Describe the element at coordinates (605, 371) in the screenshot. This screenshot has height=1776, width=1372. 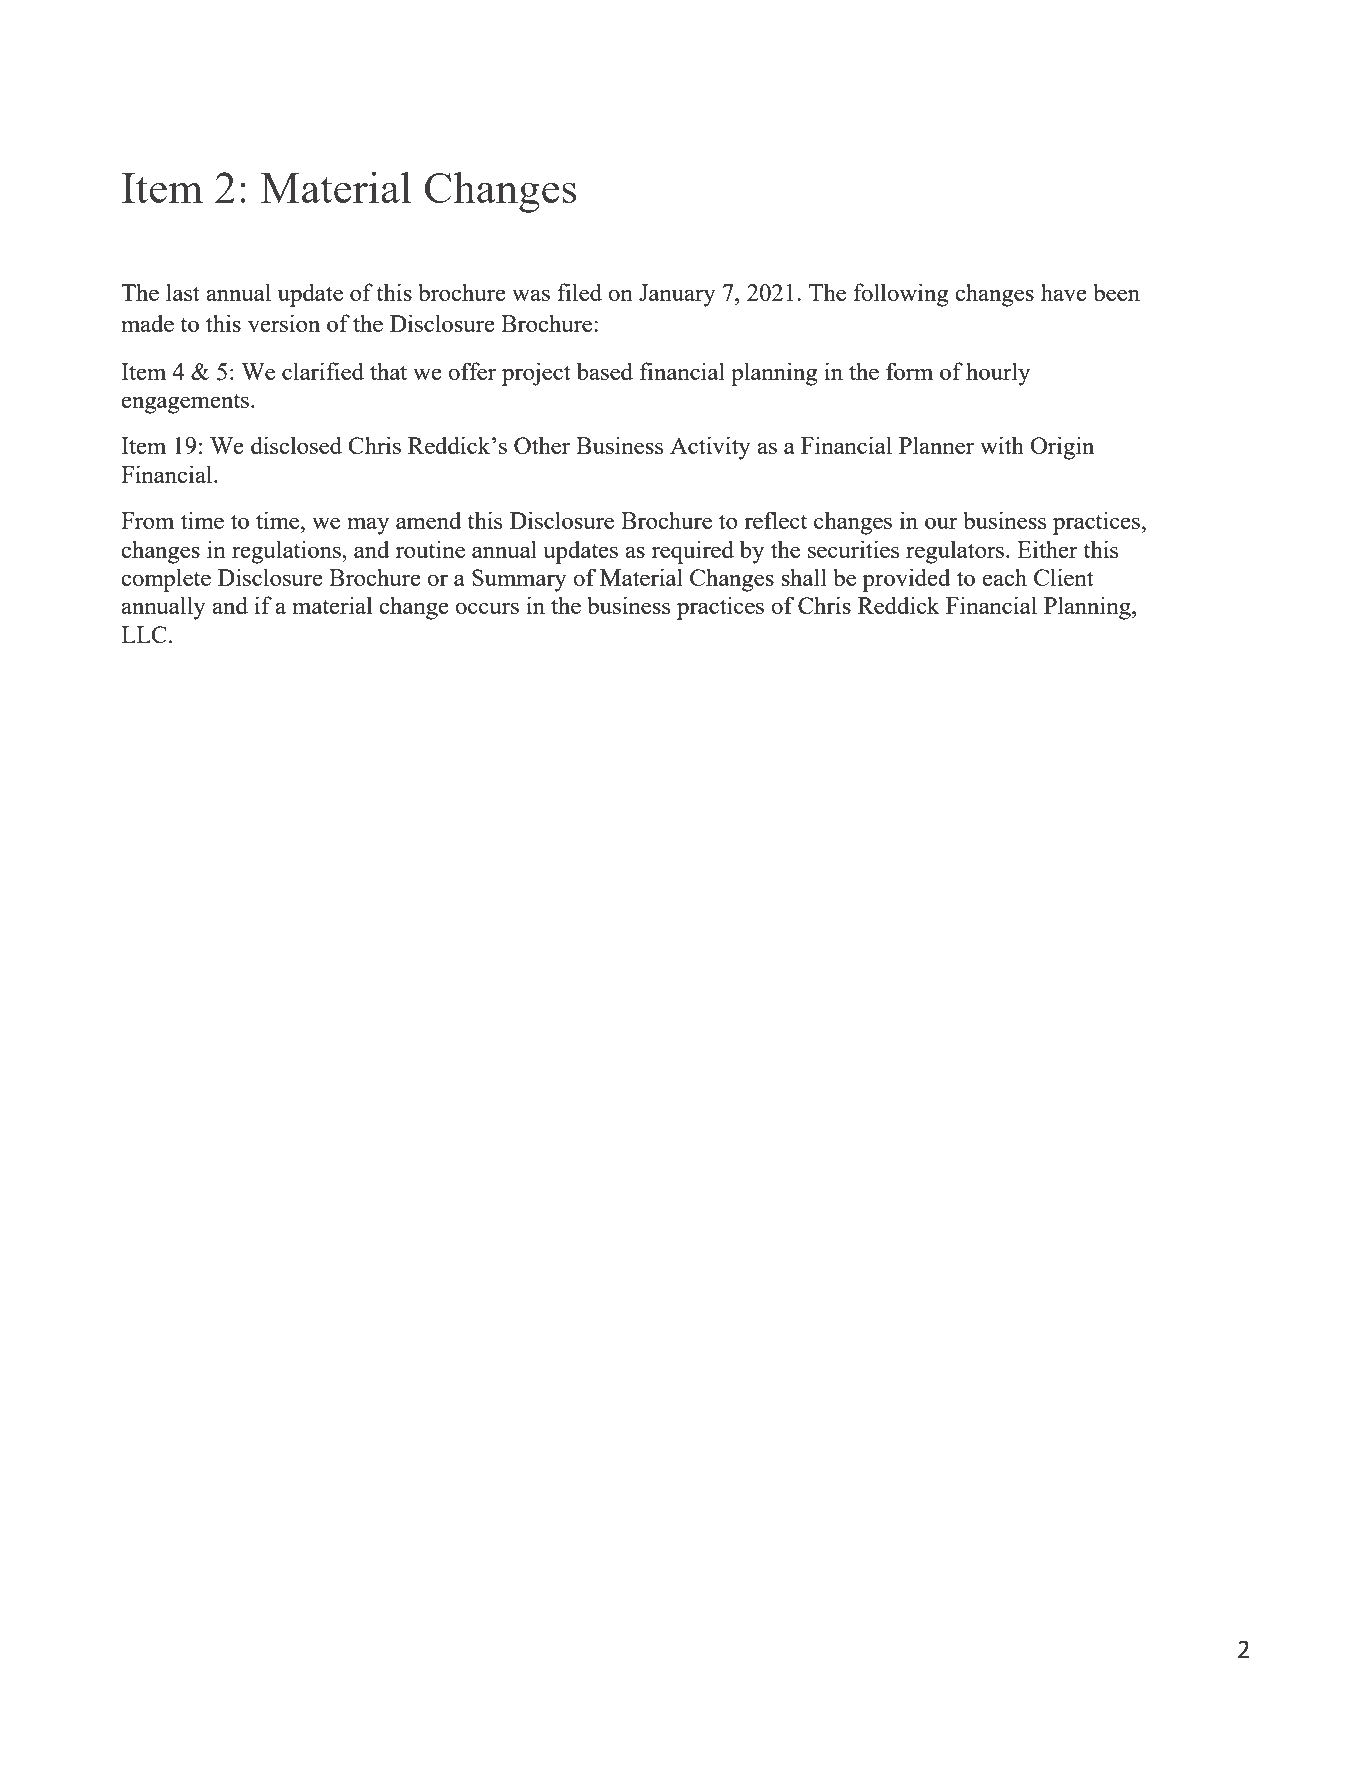
I see `based` at that location.
